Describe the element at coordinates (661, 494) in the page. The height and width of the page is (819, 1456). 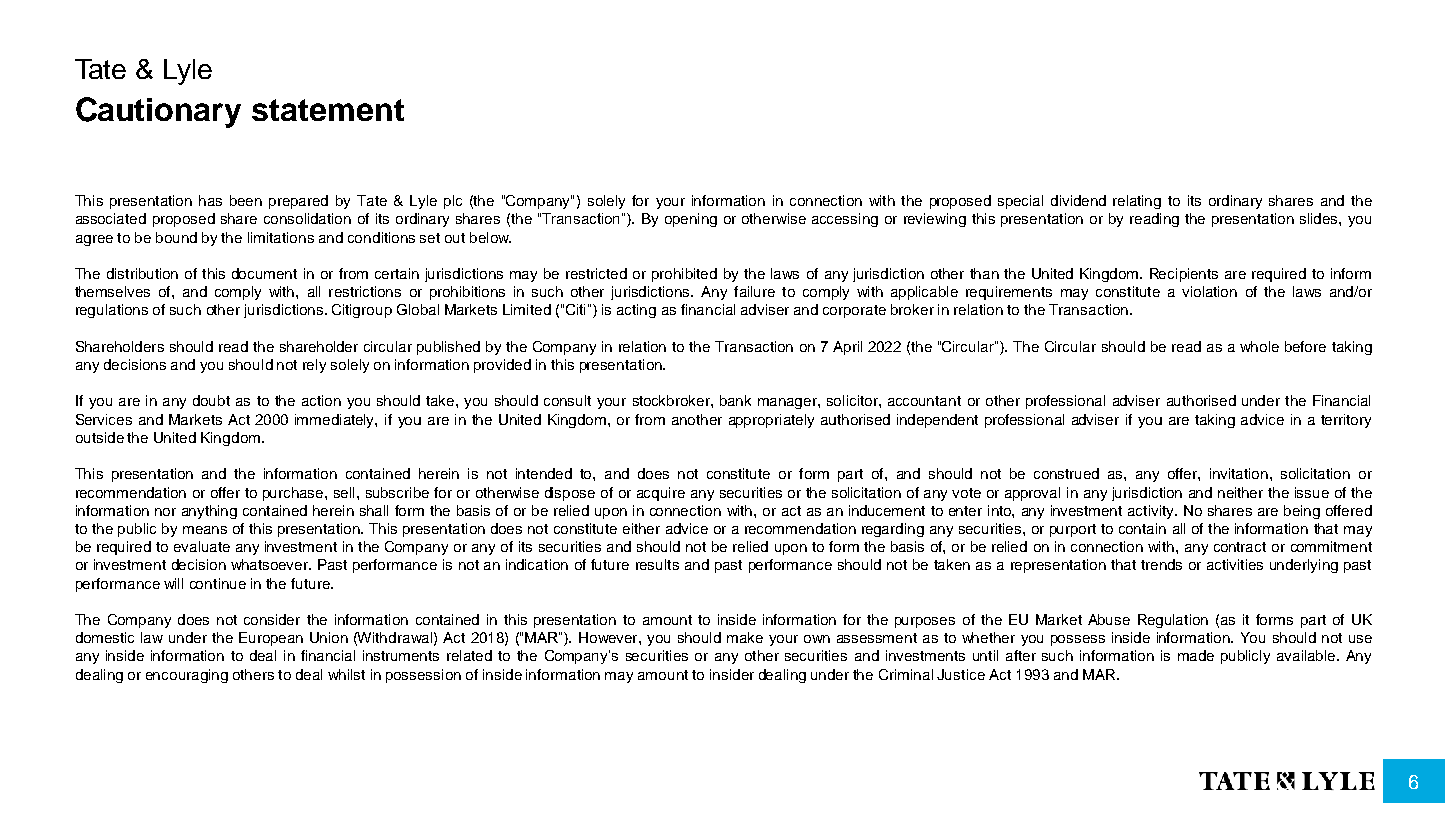
I see `acquire` at that location.
